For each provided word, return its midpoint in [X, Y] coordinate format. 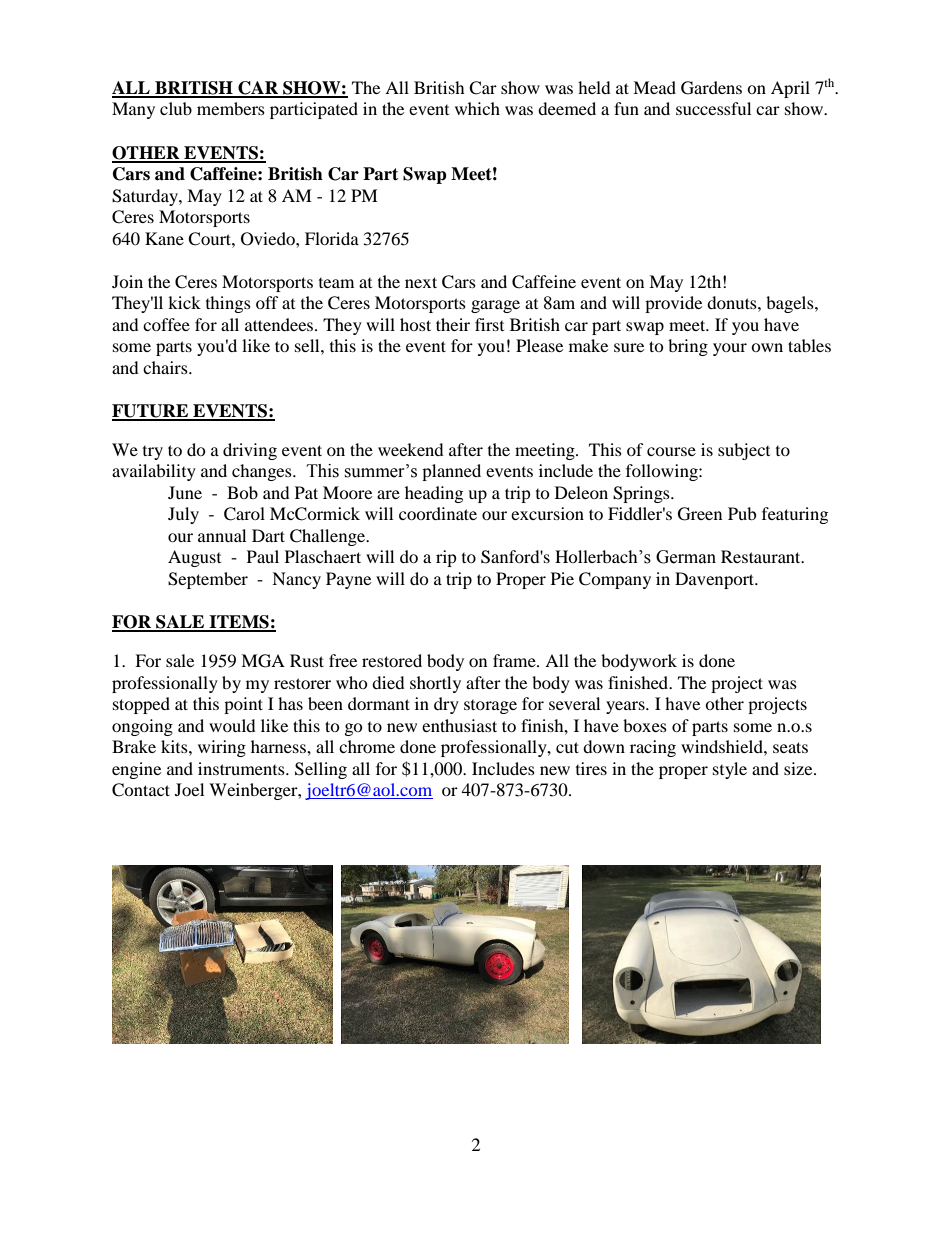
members [231, 108]
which [477, 108]
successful [713, 108]
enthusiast [459, 725]
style [730, 770]
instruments [242, 768]
